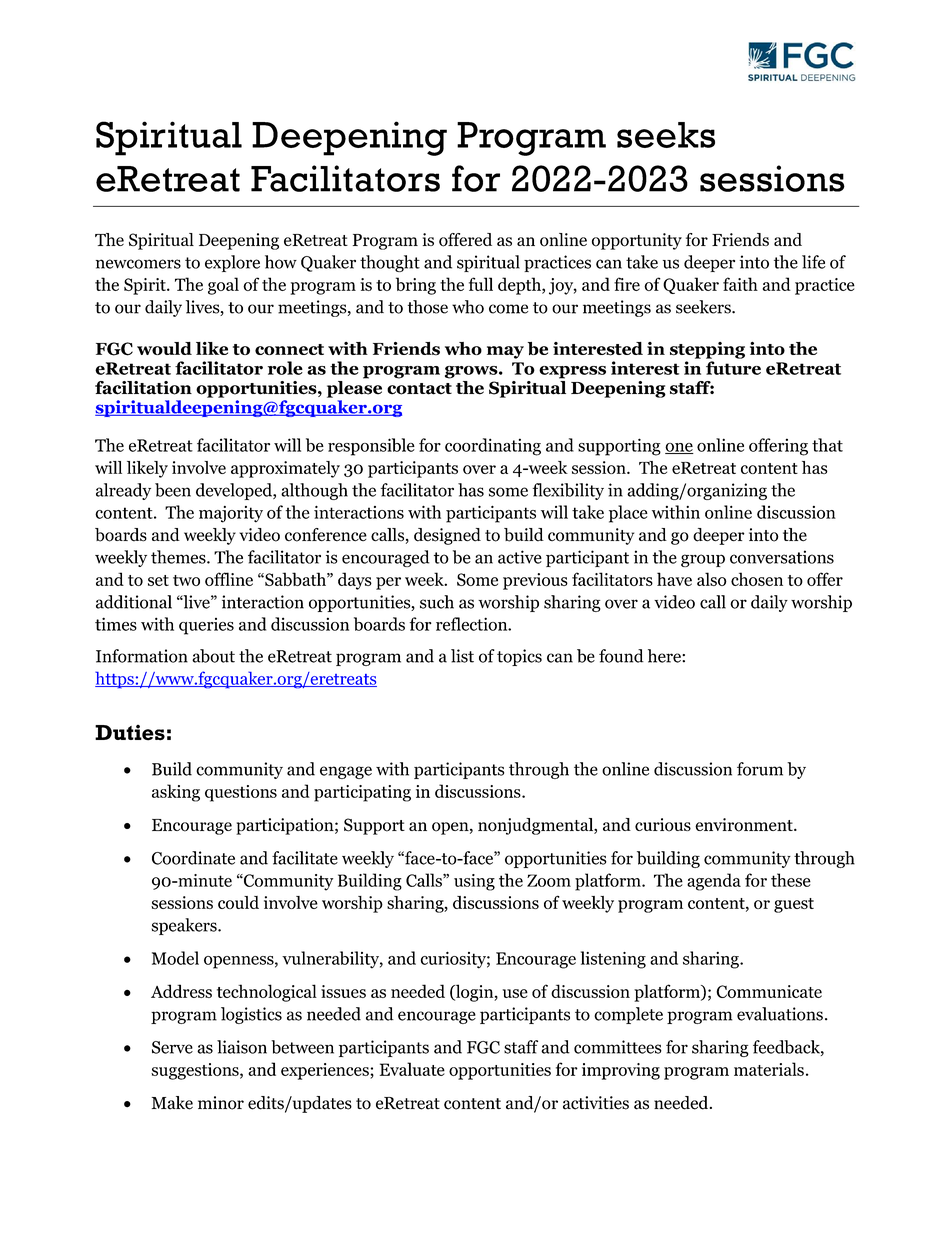 The height and width of the image is (1233, 952). Describe the element at coordinates (390, 263) in the image. I see `thought` at that location.
